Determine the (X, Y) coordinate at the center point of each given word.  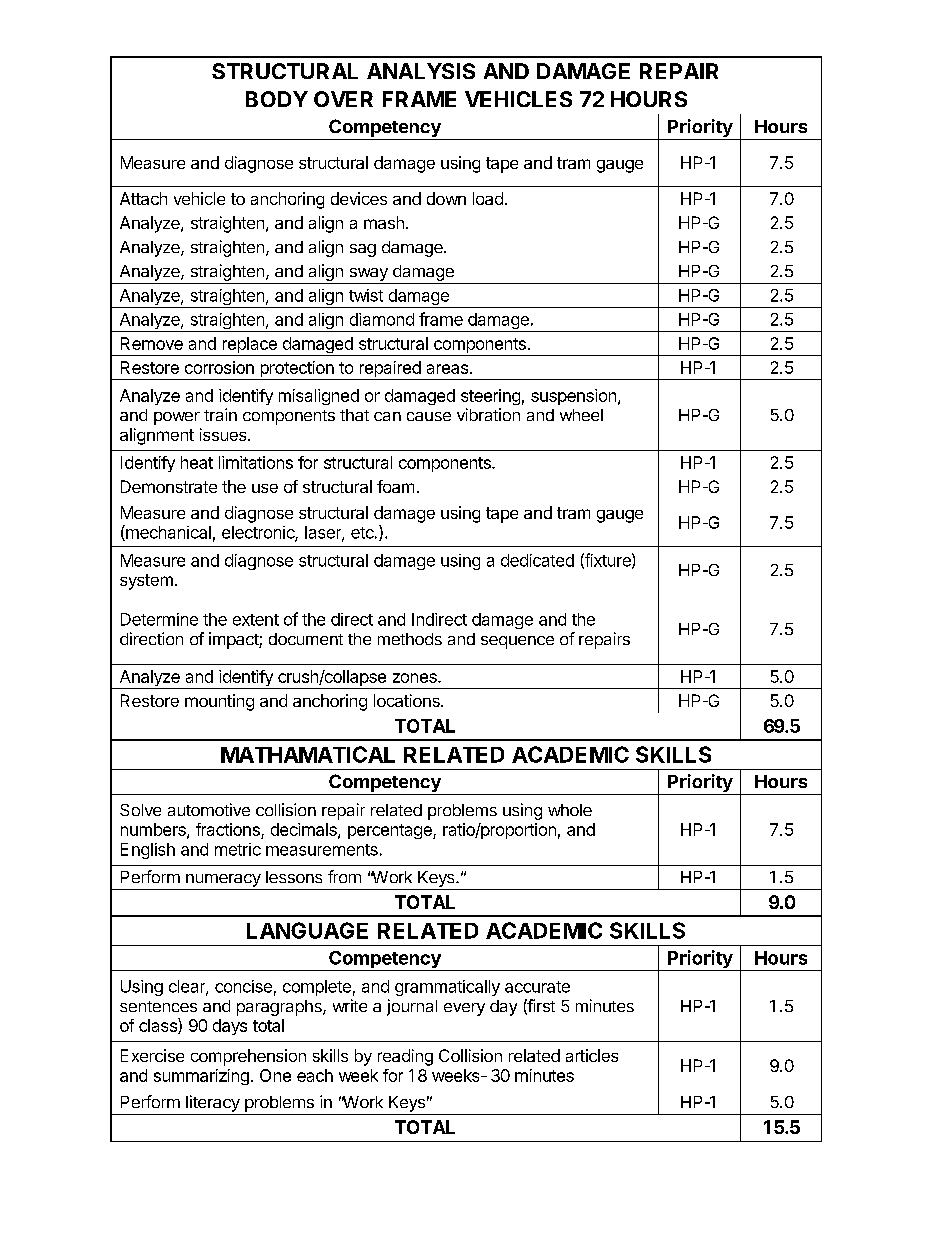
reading (405, 1057)
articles (592, 1055)
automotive (209, 809)
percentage (391, 831)
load (488, 198)
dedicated (537, 560)
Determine (159, 619)
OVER (343, 99)
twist (366, 295)
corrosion (219, 367)
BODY (277, 99)
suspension (573, 397)
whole (570, 810)
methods (410, 639)
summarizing (201, 1077)
